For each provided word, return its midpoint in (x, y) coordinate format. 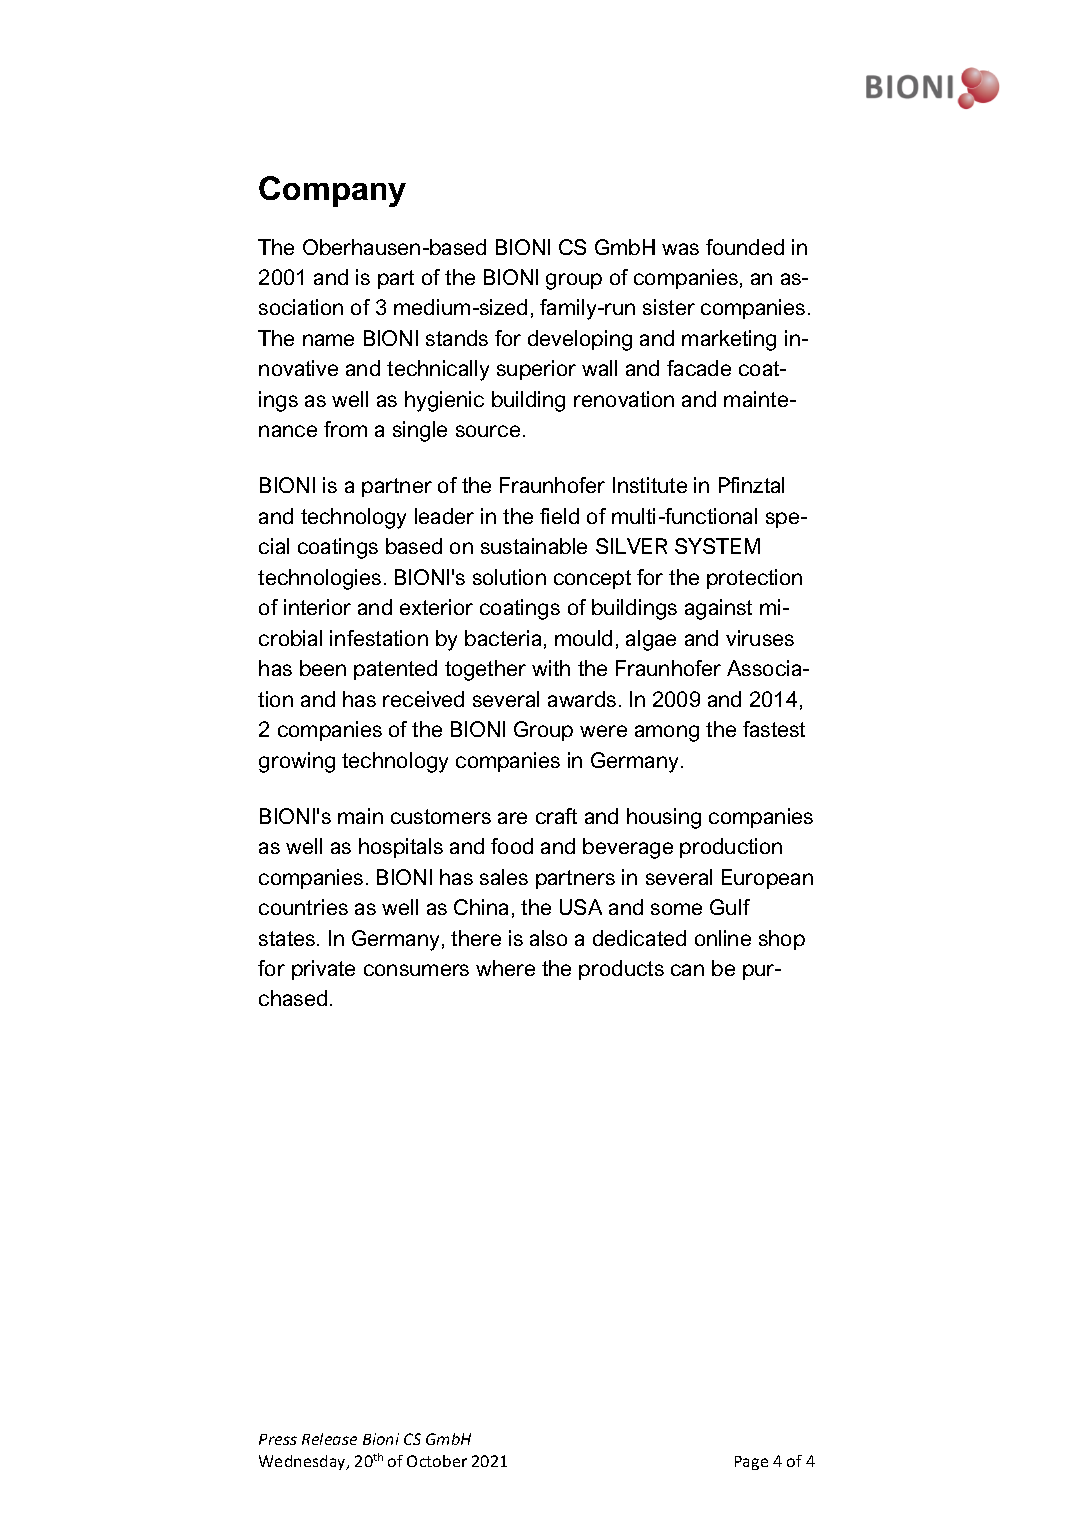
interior (317, 607)
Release (329, 1439)
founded (745, 247)
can (687, 970)
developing (580, 340)
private (323, 970)
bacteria (503, 638)
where (505, 968)
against (718, 609)
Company (332, 191)
